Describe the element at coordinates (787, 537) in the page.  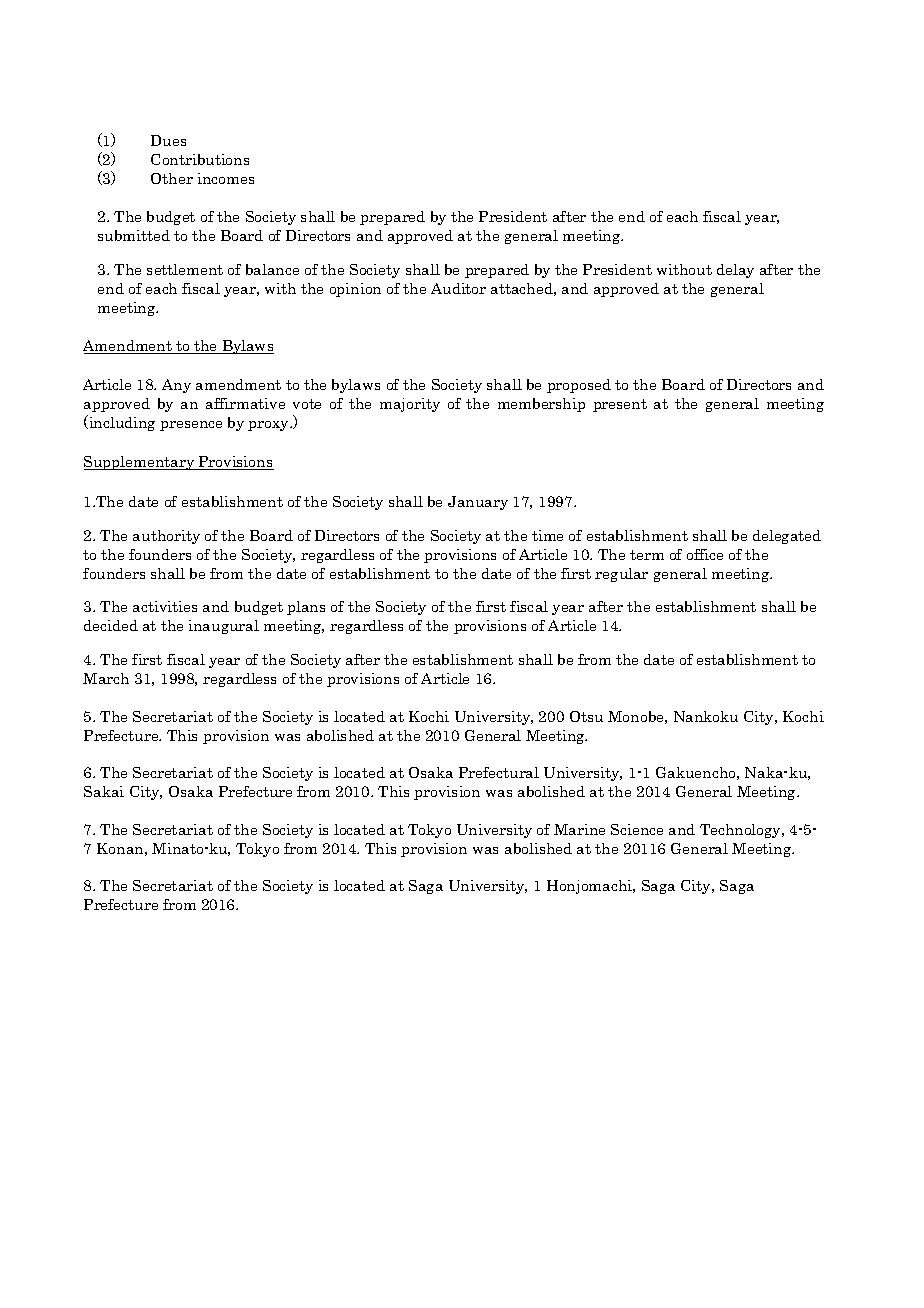
I see `delegated` at that location.
